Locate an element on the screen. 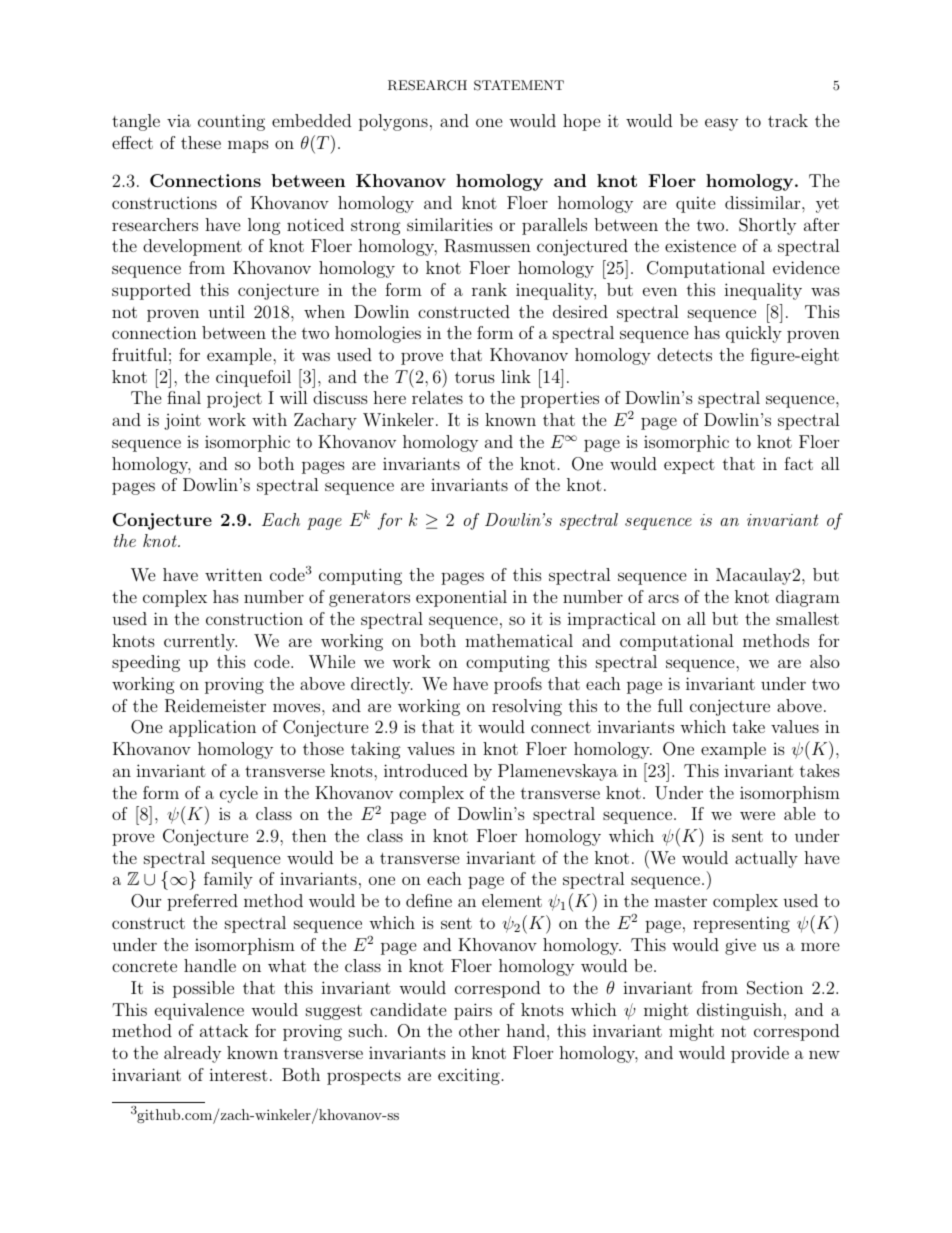  easy is located at coordinates (721, 124).
